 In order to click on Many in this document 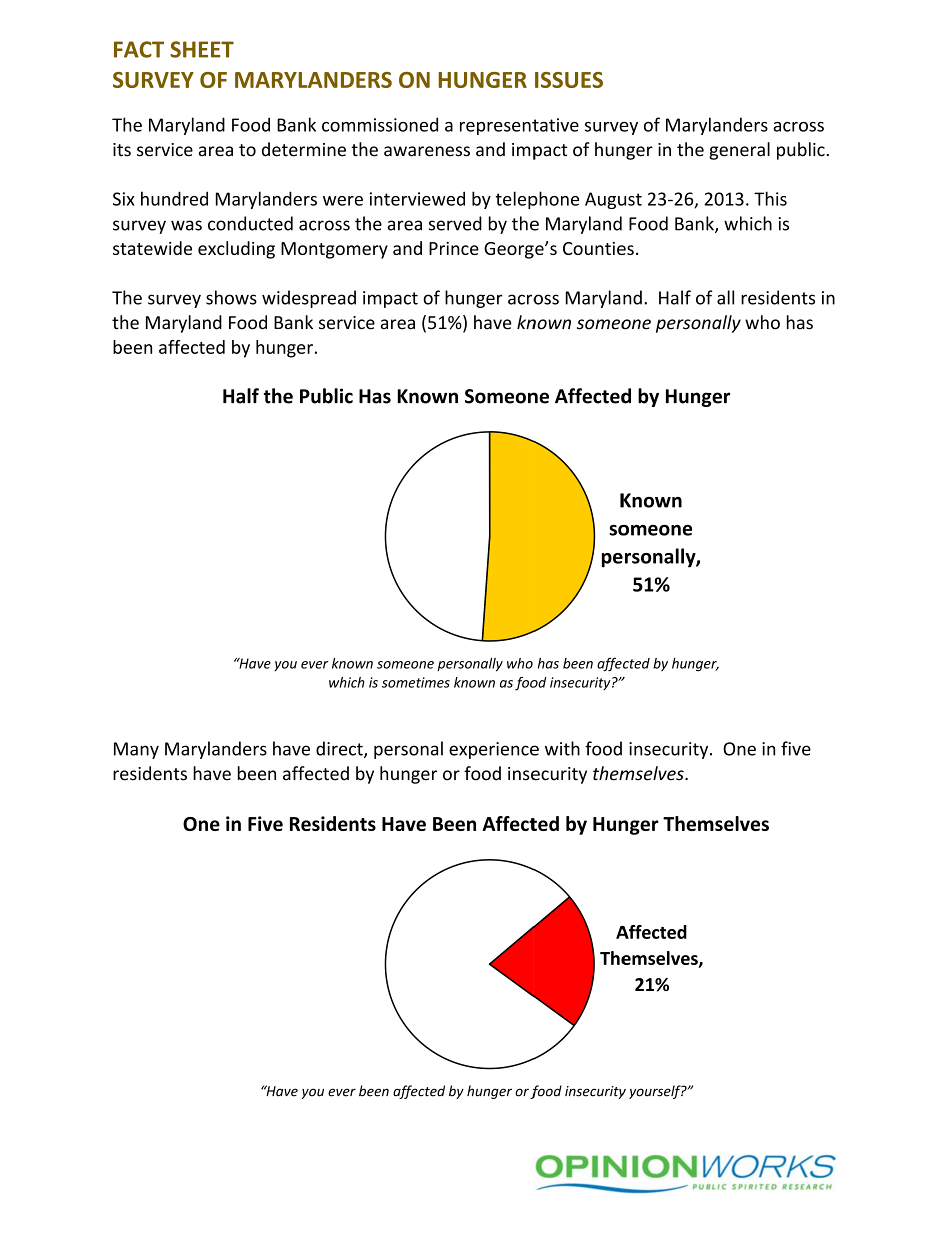, I will do `click(136, 750)`.
